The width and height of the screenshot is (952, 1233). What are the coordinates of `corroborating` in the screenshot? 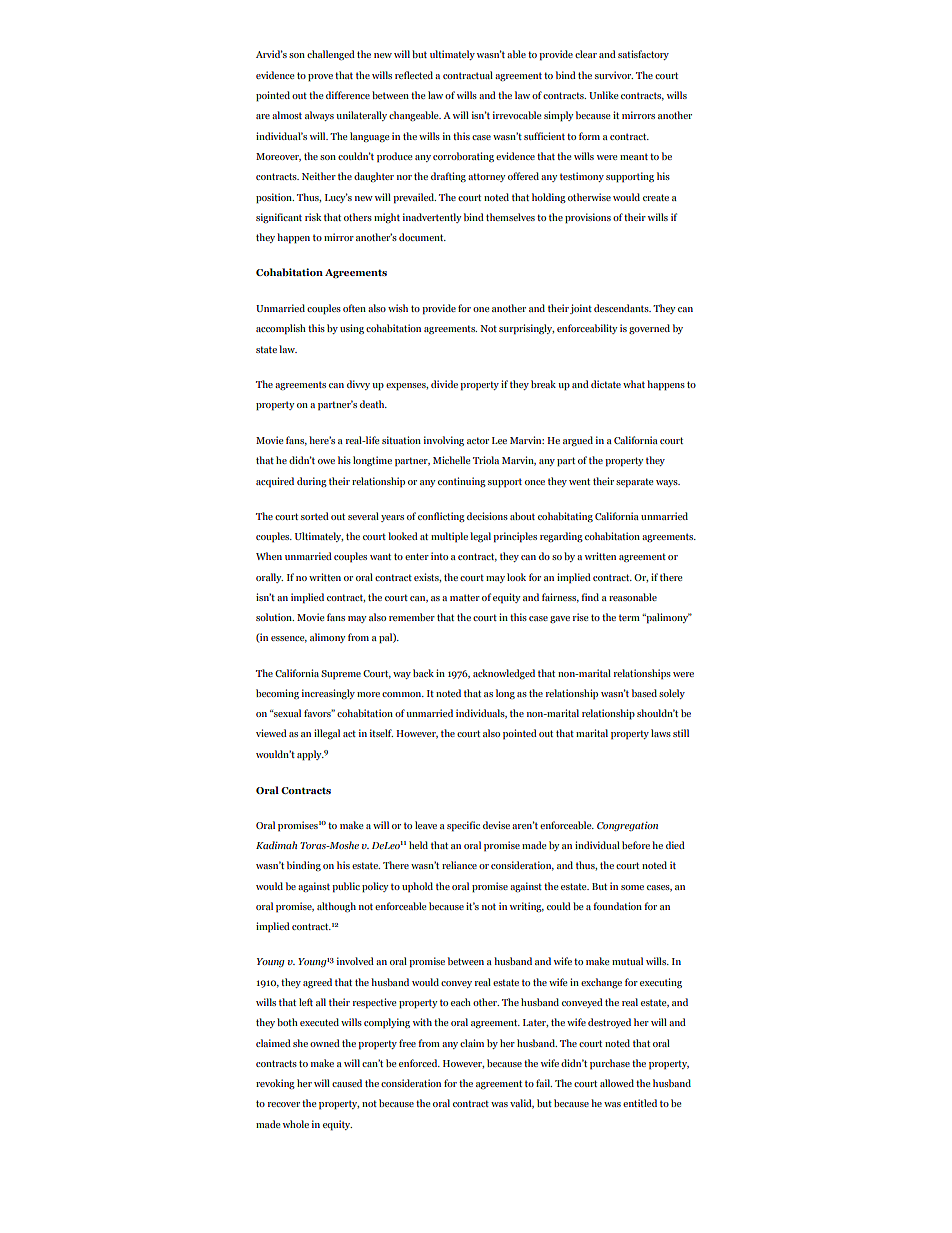 It's located at (463, 157).
